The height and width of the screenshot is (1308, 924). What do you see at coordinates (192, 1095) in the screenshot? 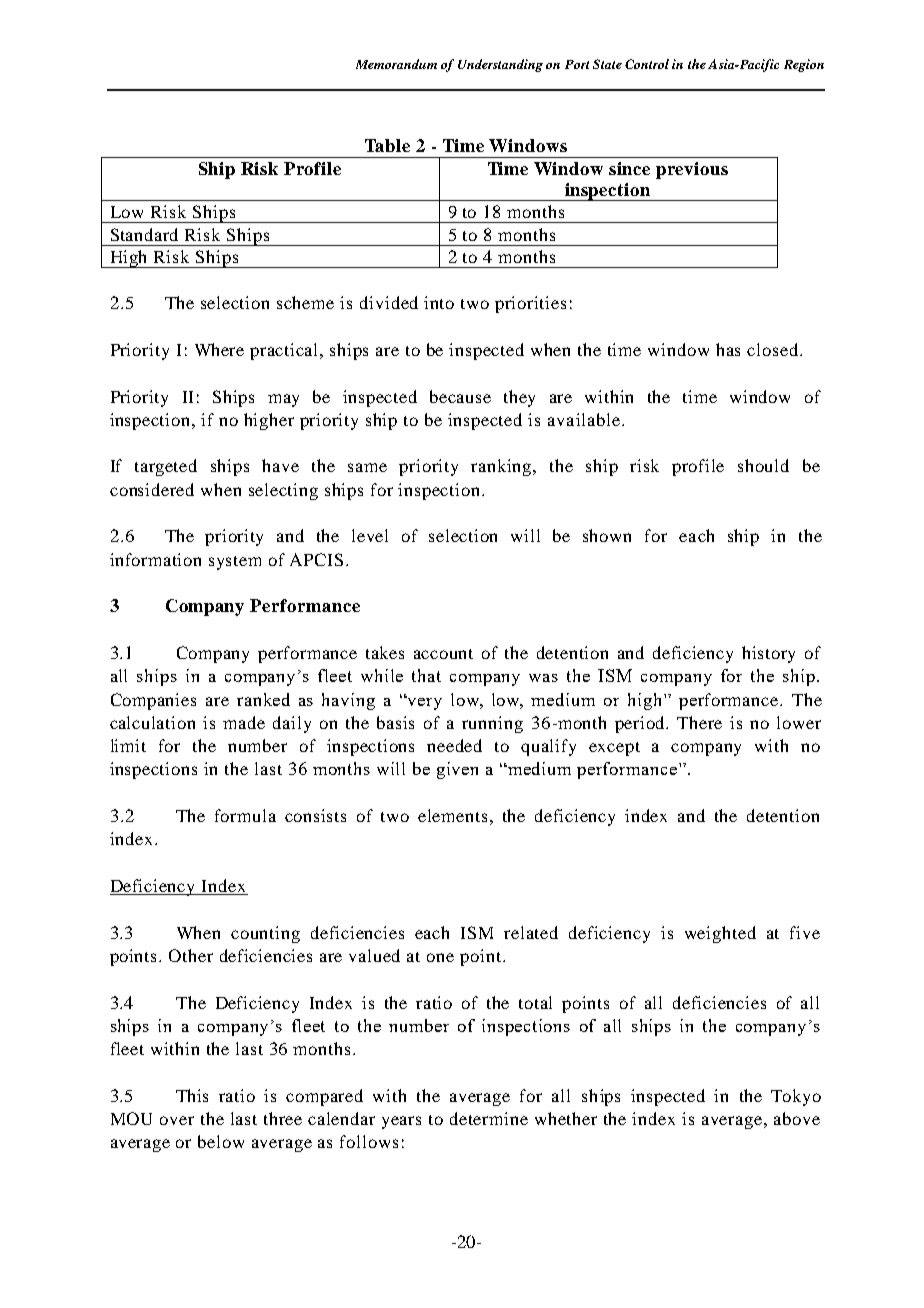
I see `This` at bounding box center [192, 1095].
